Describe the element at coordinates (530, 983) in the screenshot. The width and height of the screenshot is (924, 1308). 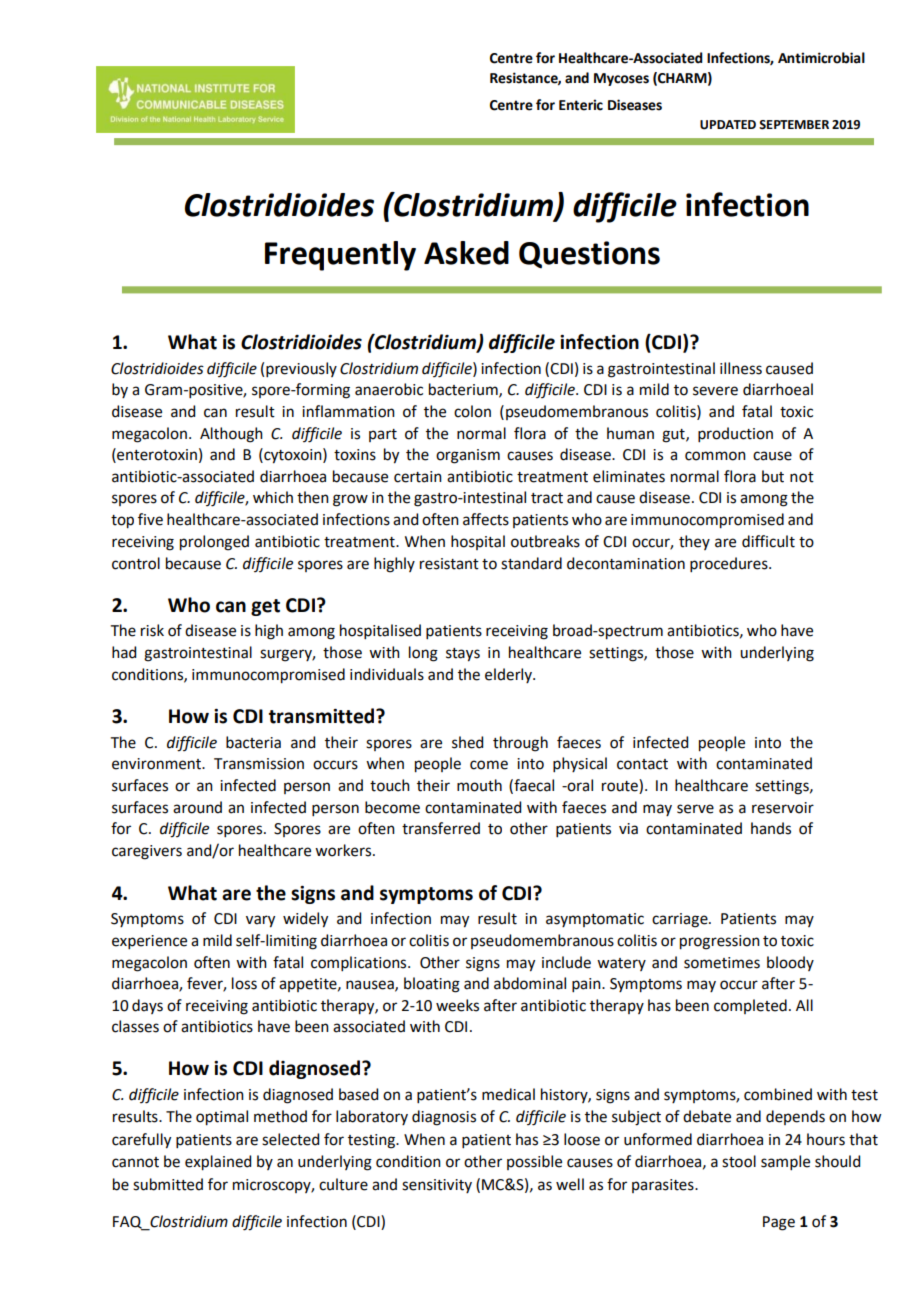
I see `abdominal` at that location.
